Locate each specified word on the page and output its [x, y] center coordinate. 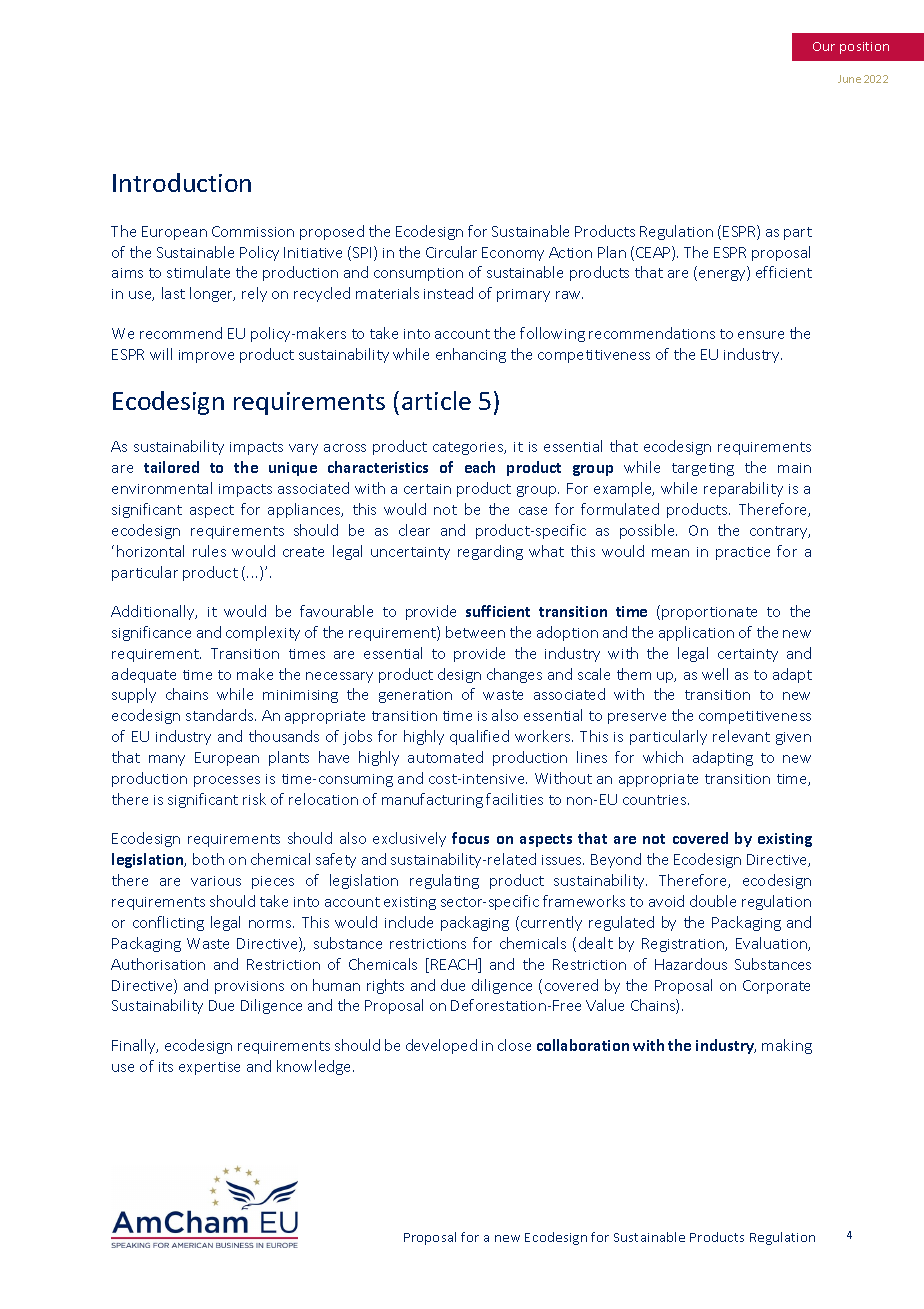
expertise [209, 1068]
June [849, 79]
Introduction [182, 182]
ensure [761, 335]
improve [206, 356]
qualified [479, 737]
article [436, 400]
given [793, 738]
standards [221, 715]
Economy [513, 254]
